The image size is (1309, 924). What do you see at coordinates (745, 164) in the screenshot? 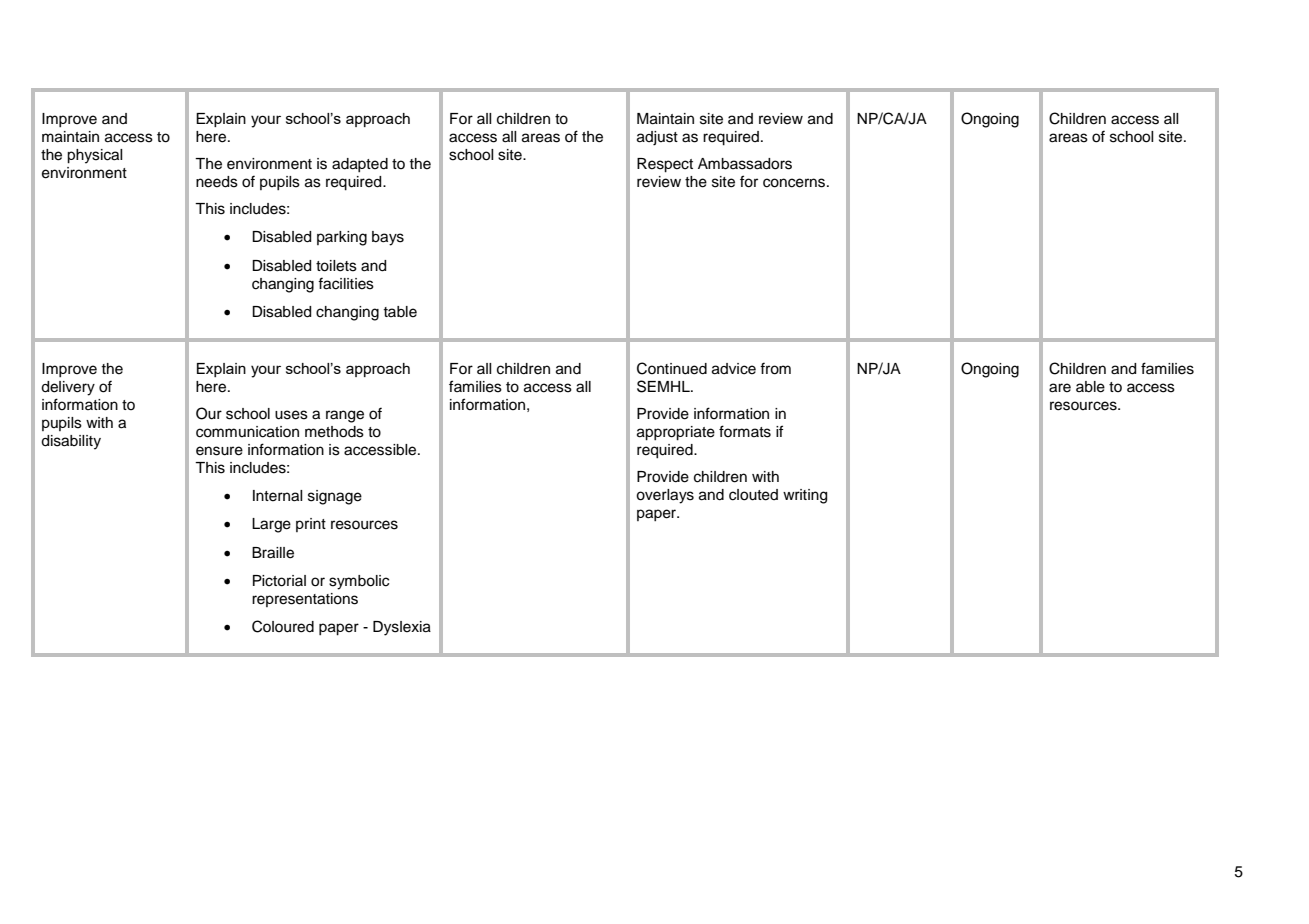
I see `Ambassadors` at bounding box center [745, 164].
